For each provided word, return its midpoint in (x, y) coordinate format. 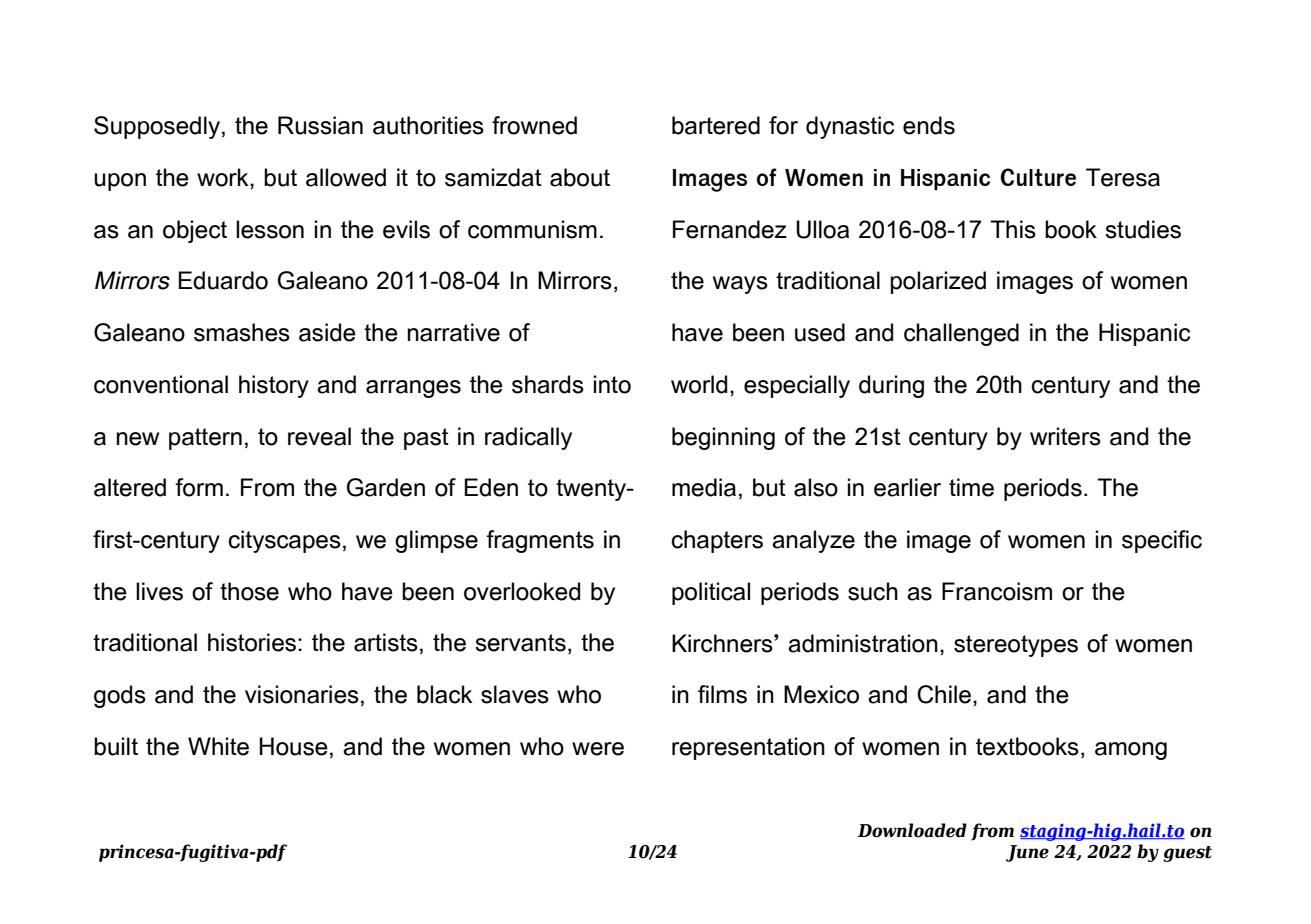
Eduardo (223, 280)
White (218, 746)
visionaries (302, 694)
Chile (944, 694)
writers (1065, 436)
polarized (938, 282)
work (224, 178)
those (249, 591)
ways (740, 285)
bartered (716, 125)
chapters (717, 541)
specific (1162, 541)
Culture (1038, 177)
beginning (723, 438)
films (722, 694)
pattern (205, 439)
